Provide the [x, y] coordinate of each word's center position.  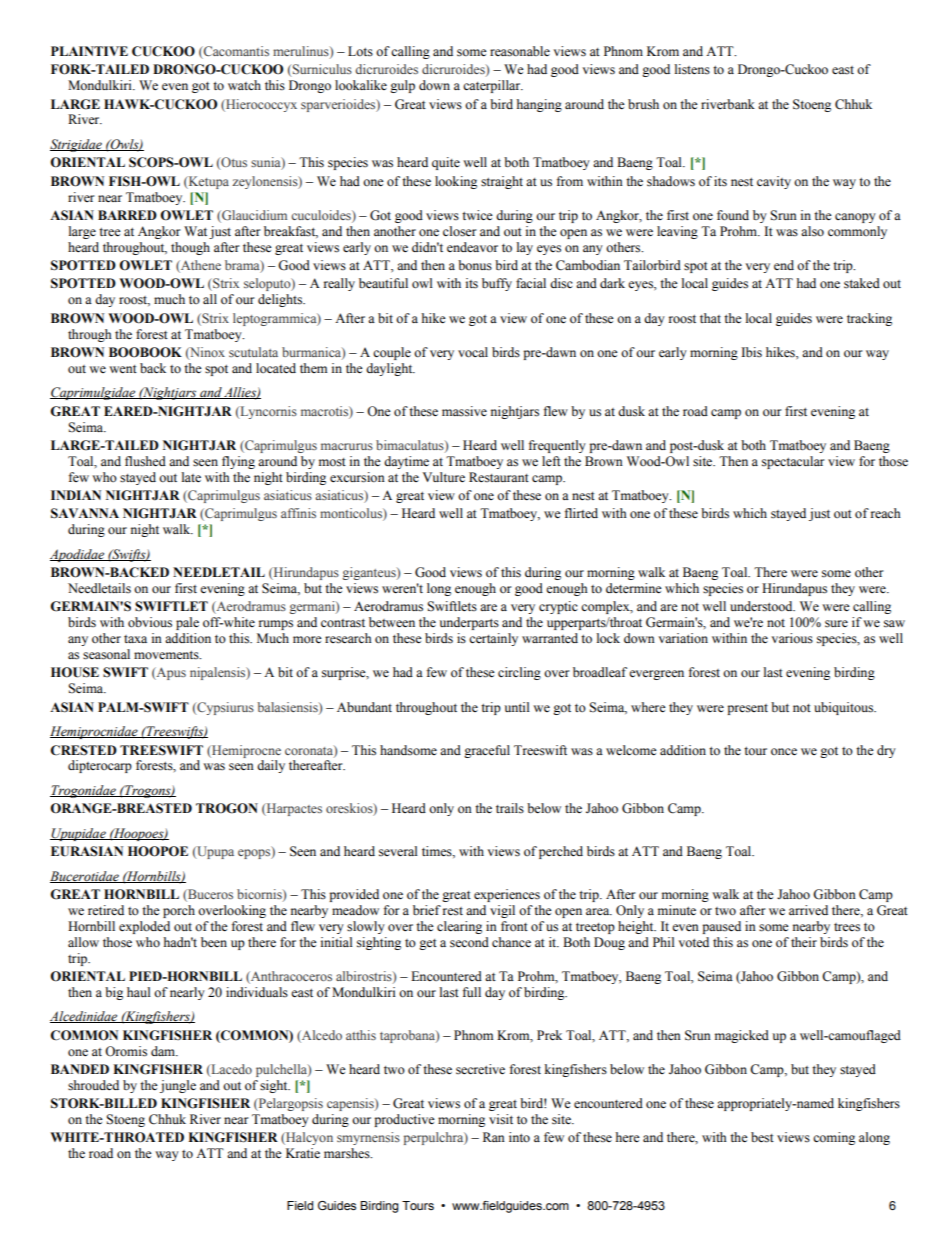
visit [501, 1119]
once [784, 751]
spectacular [793, 462]
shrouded [93, 1085]
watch [244, 85]
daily [271, 766]
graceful [487, 751]
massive [464, 411]
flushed [145, 461]
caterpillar [493, 86]
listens [692, 69]
